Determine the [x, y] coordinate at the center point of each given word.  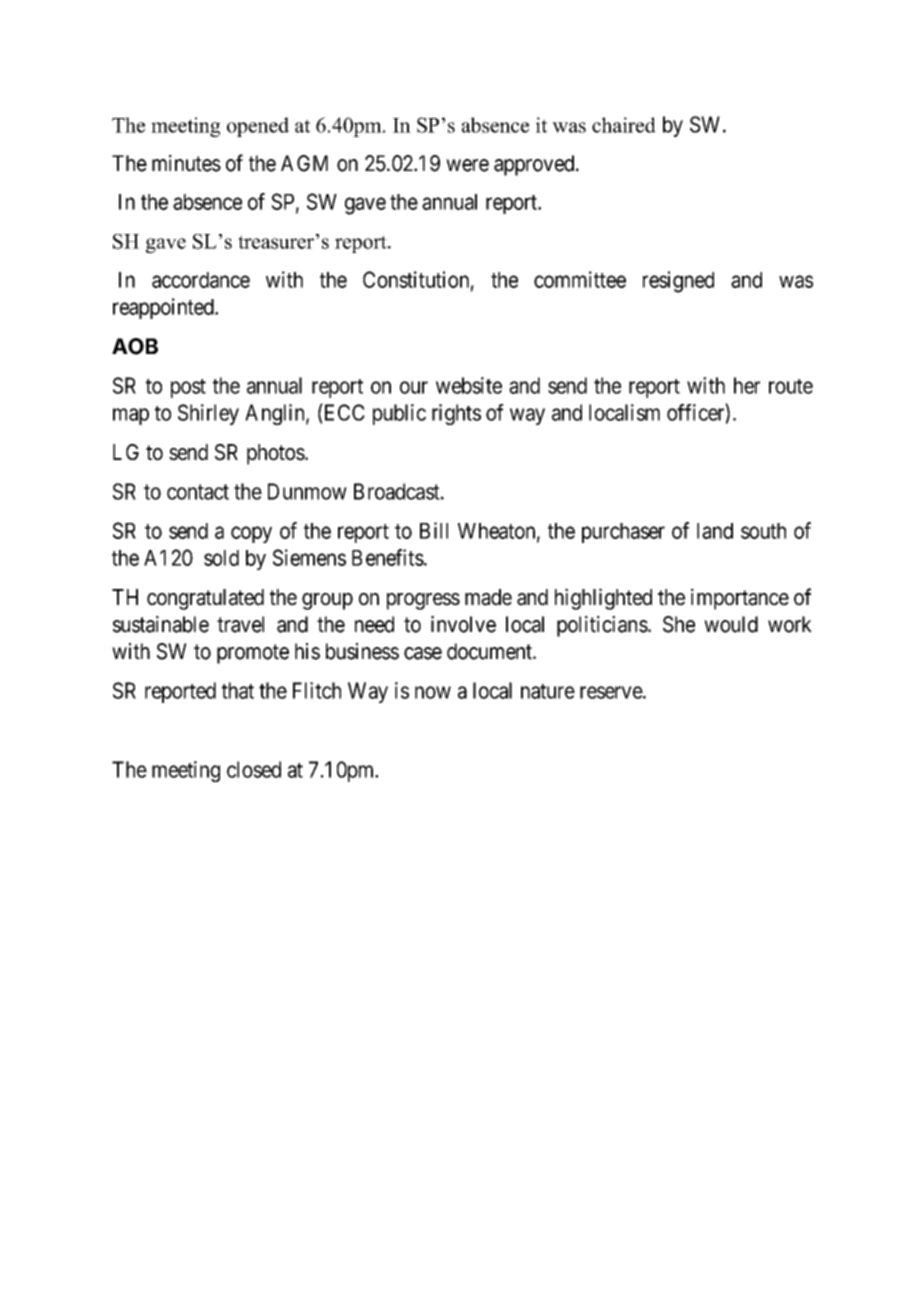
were [467, 165]
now [433, 692]
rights [456, 414]
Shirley [208, 414]
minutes [186, 163]
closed [254, 769]
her [747, 385]
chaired [624, 125]
